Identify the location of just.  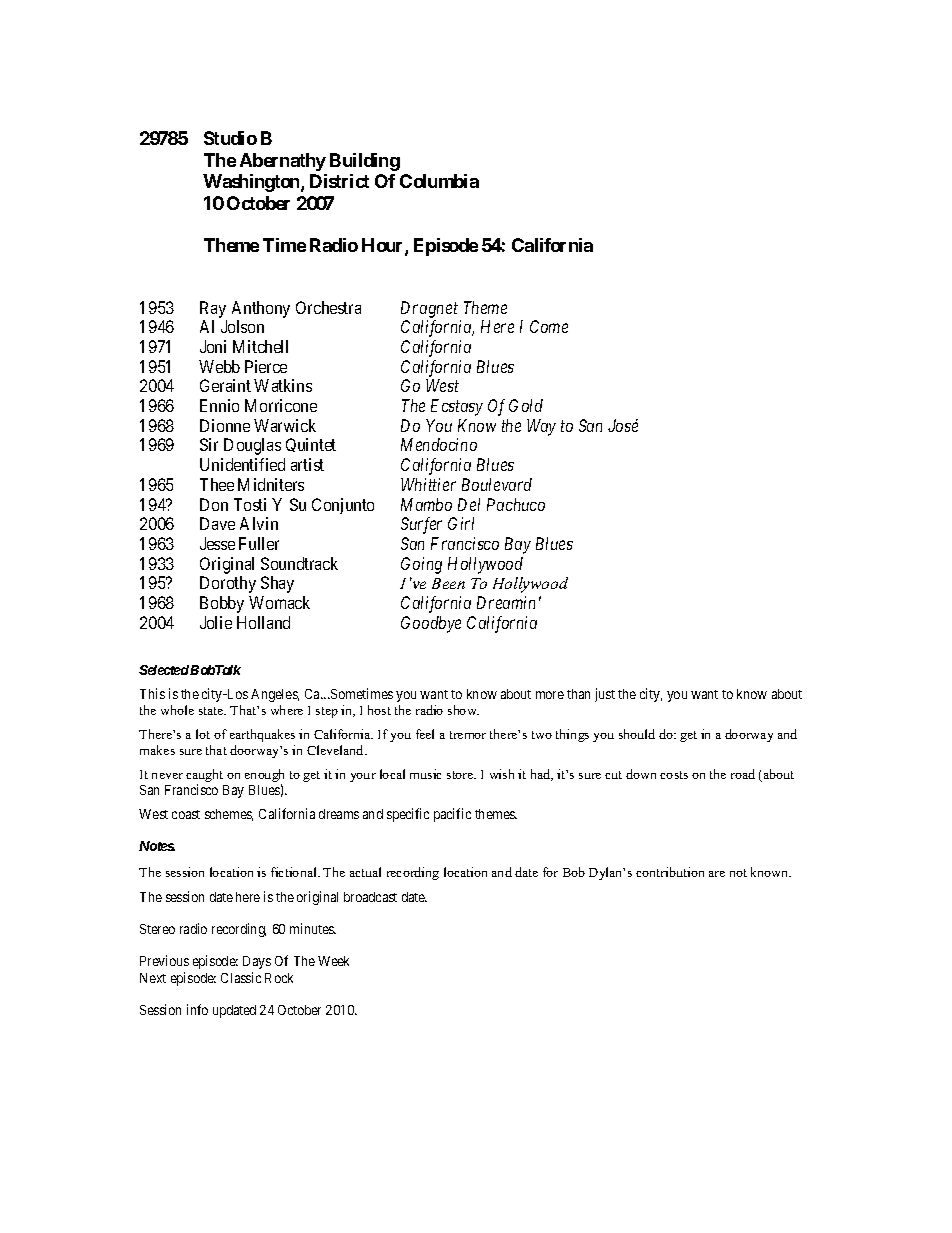
(605, 695).
